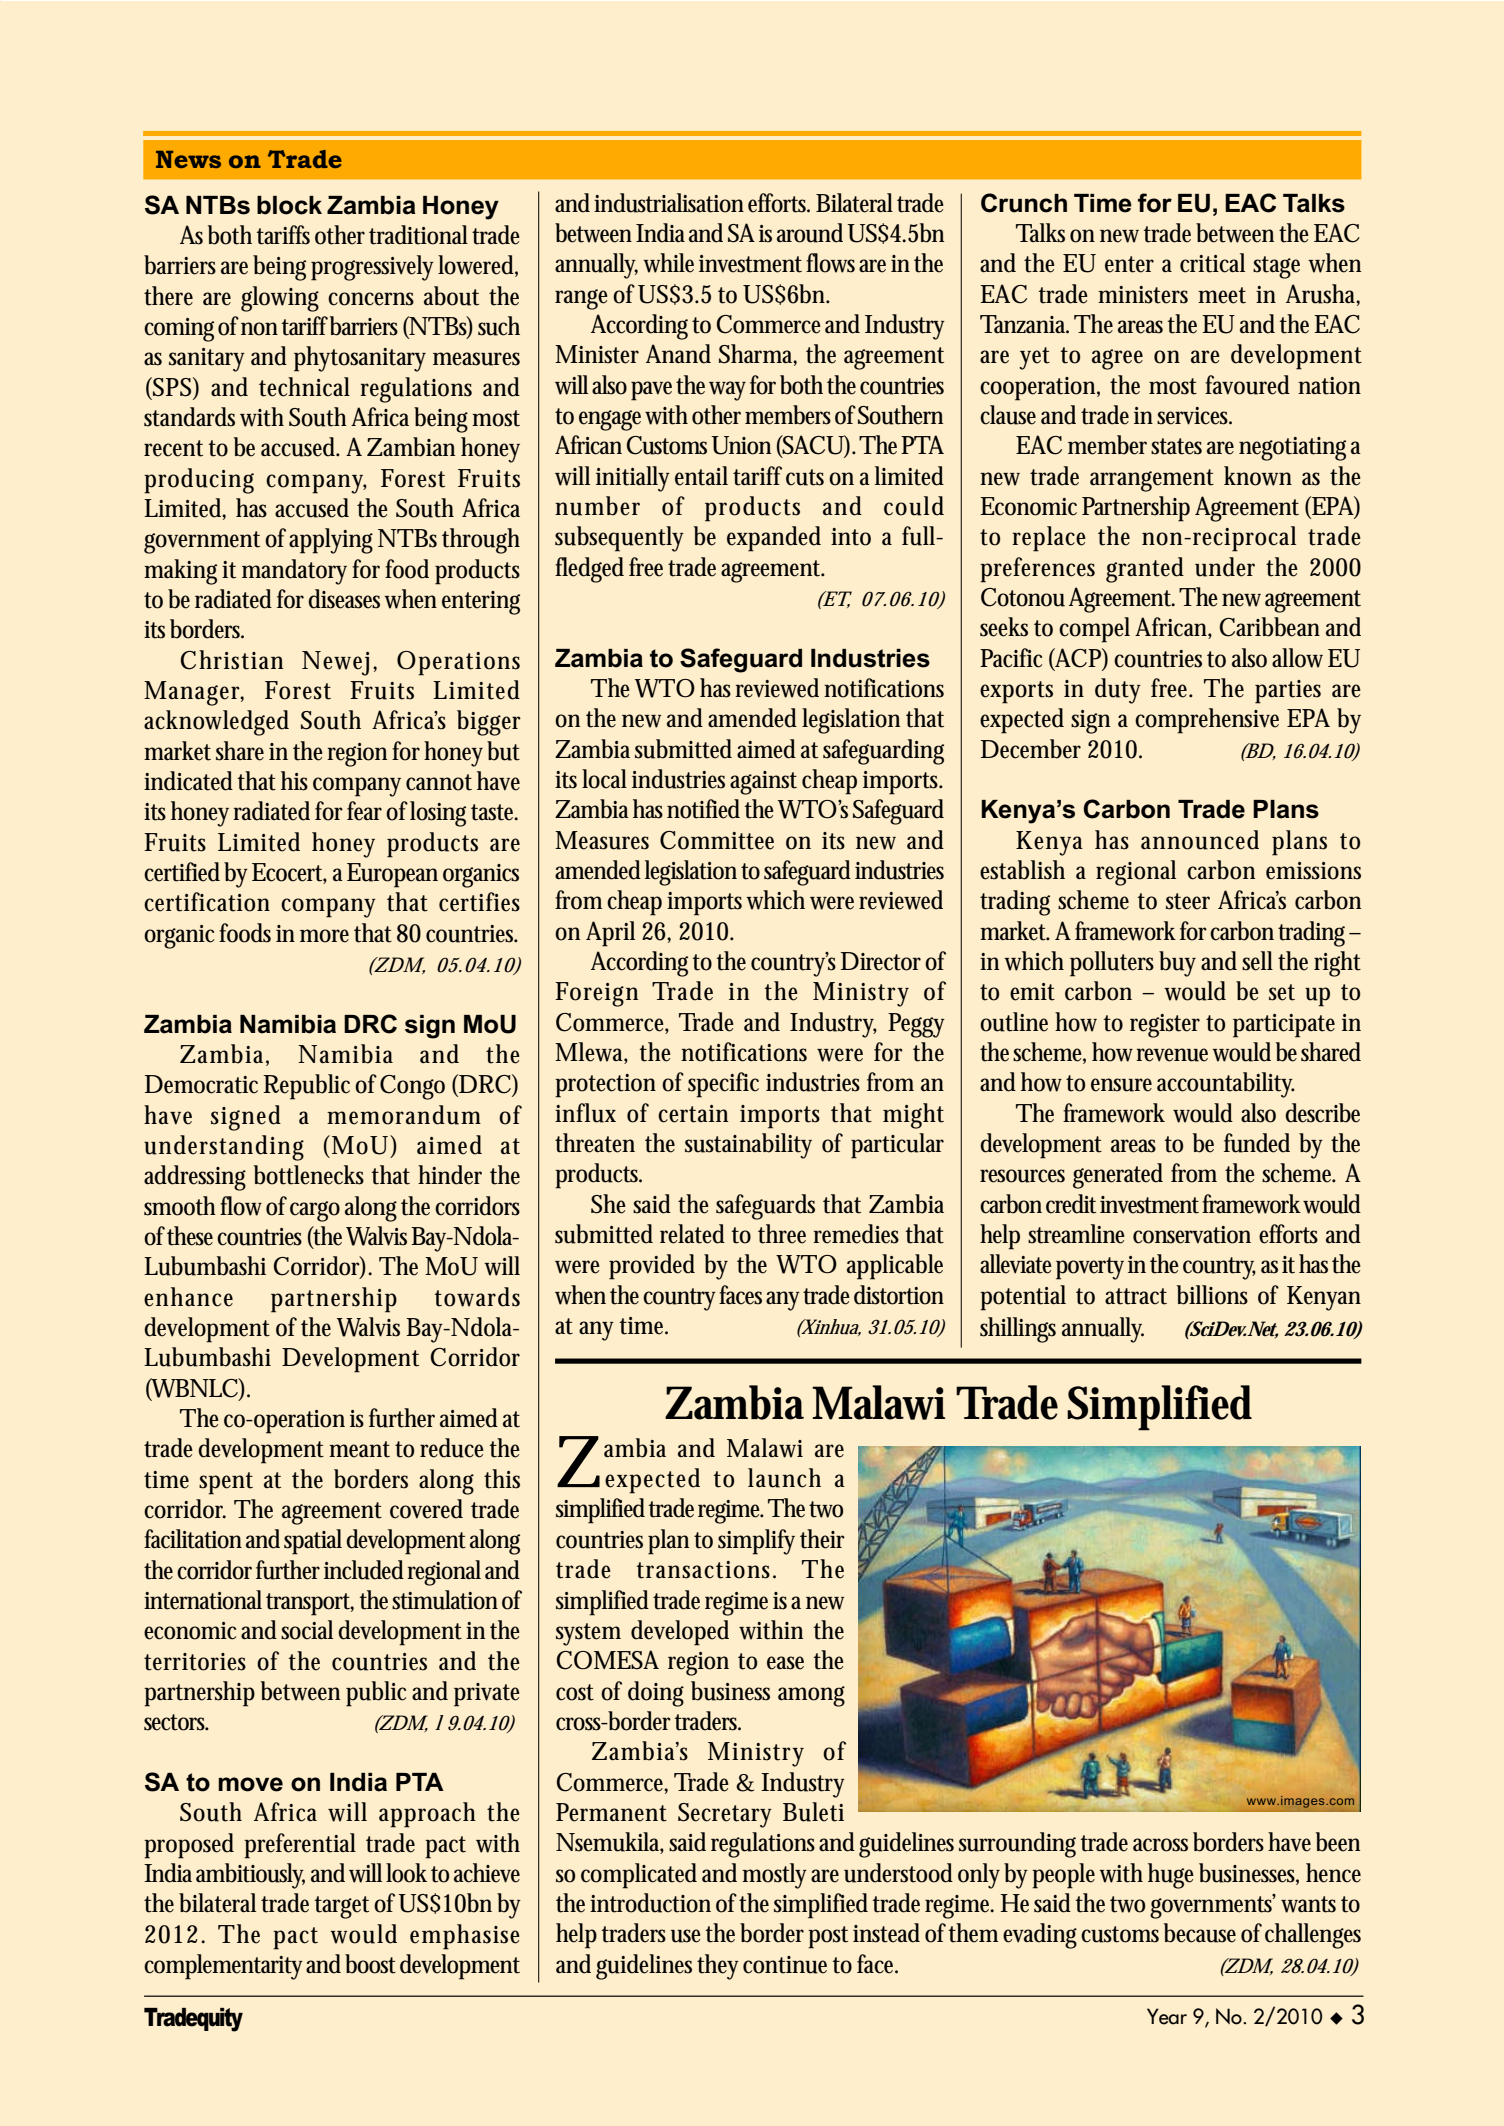  What do you see at coordinates (404, 1115) in the page?
I see `memorandum` at bounding box center [404, 1115].
